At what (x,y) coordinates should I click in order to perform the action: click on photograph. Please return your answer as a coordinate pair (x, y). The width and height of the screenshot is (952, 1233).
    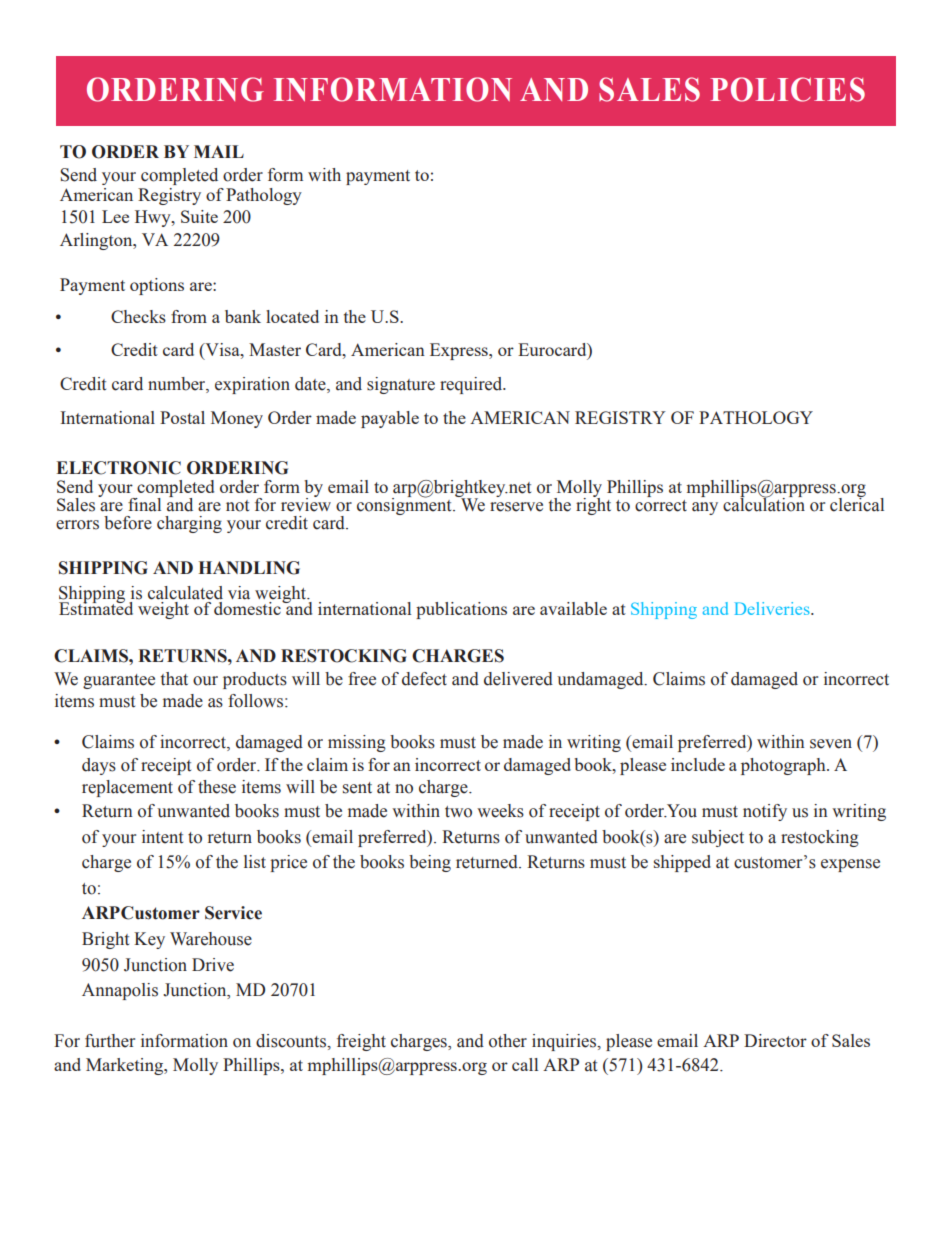
    Looking at the image, I should click on (784, 766).
